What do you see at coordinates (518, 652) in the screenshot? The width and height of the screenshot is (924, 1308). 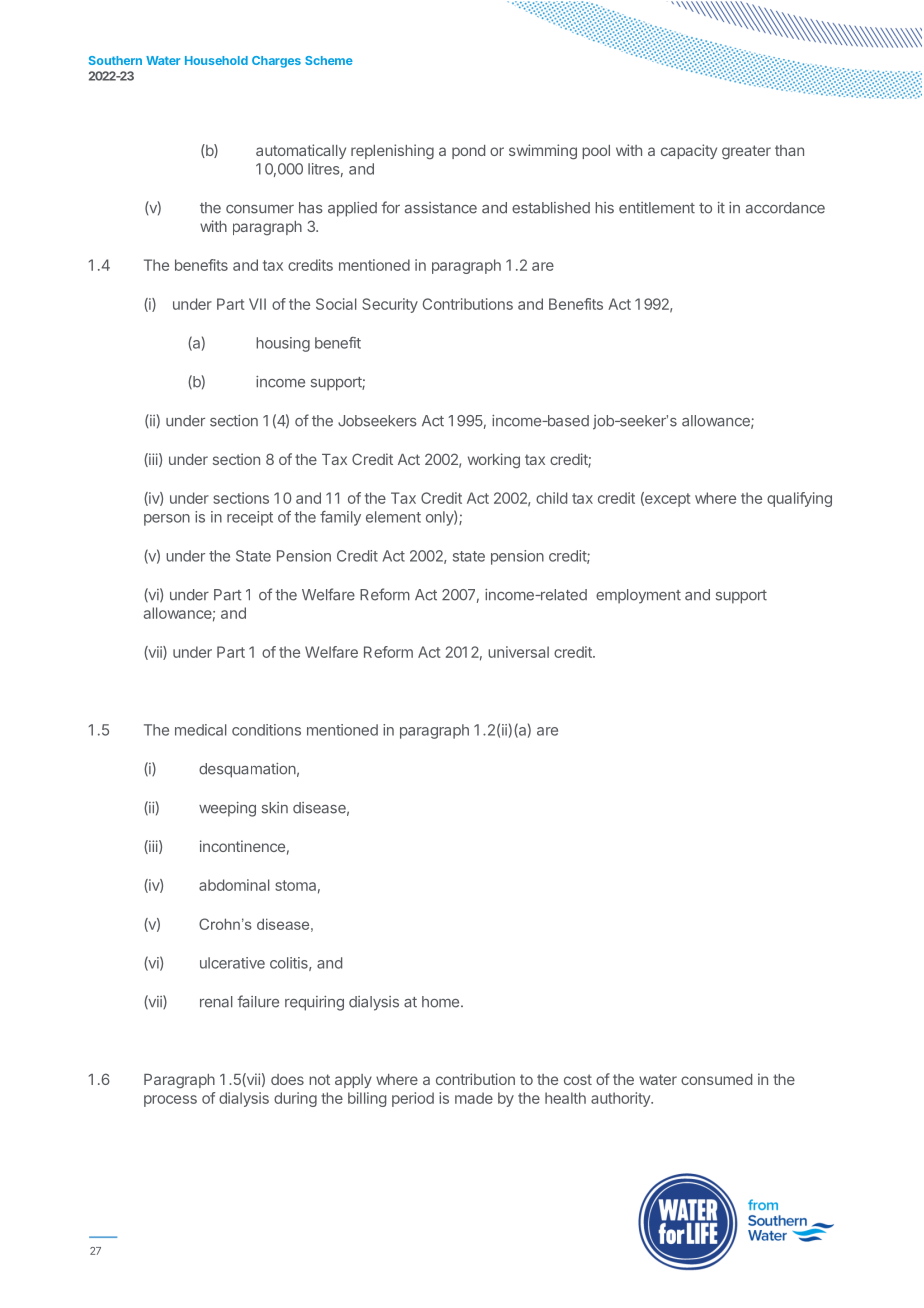 I see `universal` at bounding box center [518, 652].
